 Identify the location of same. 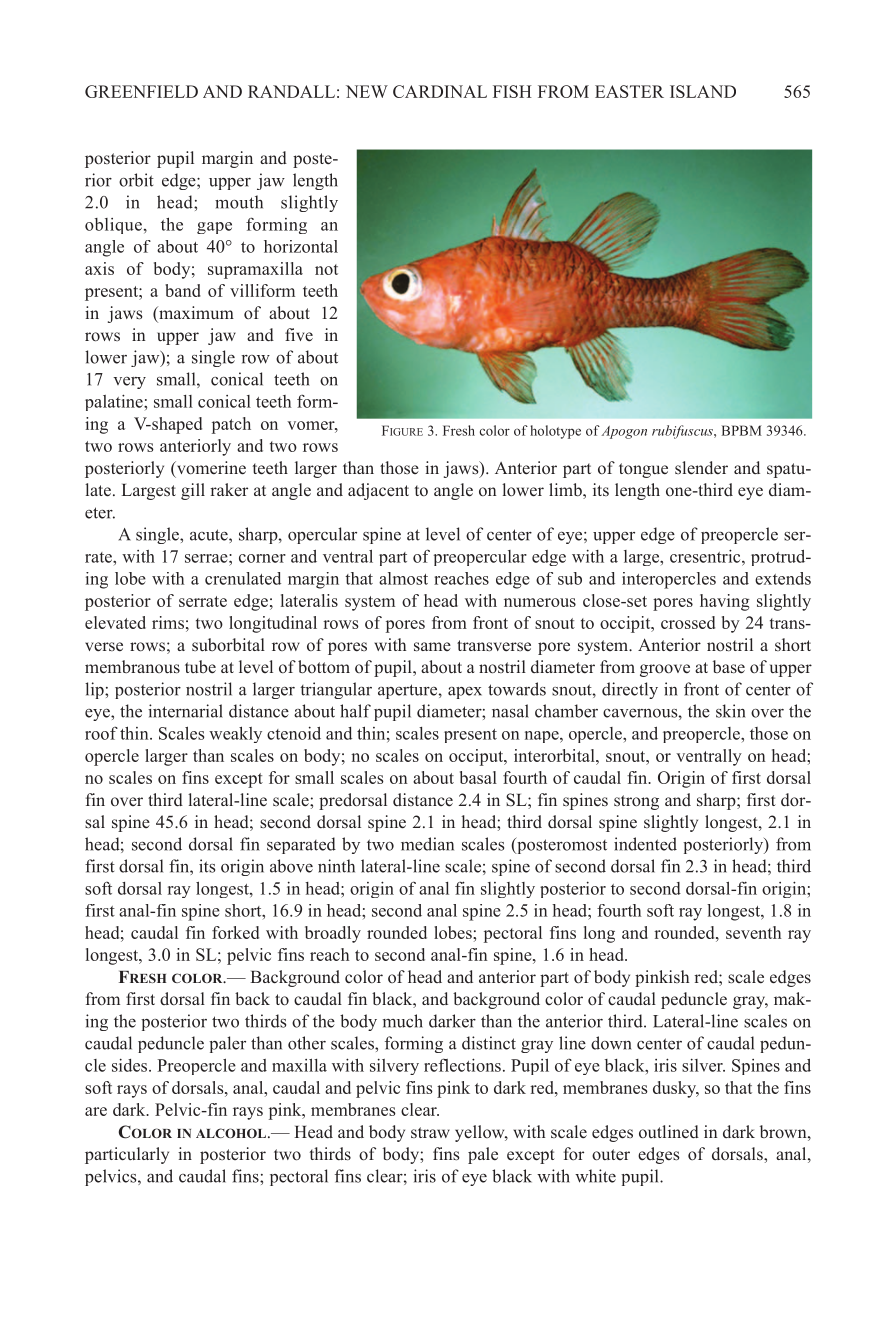
(432, 647).
